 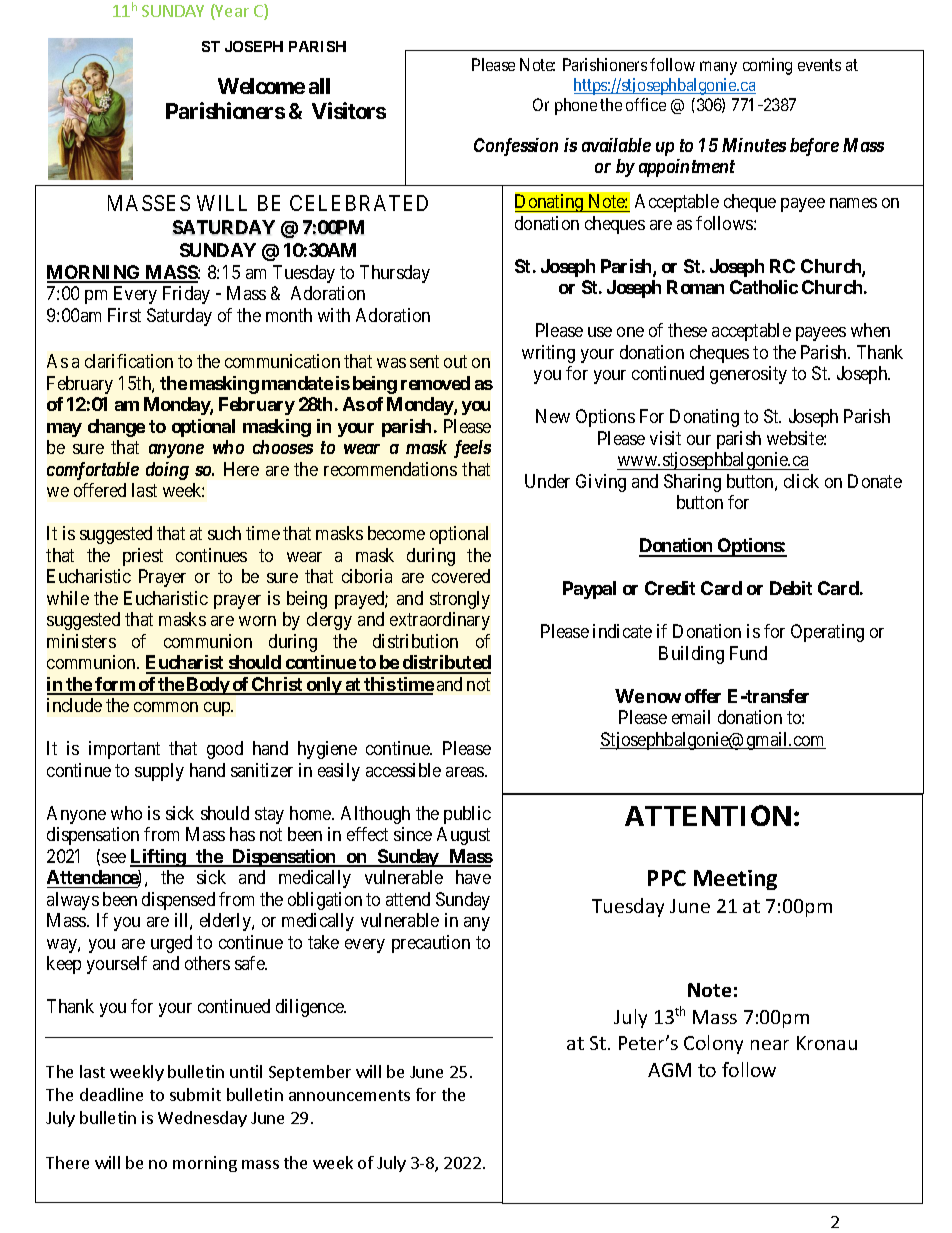 What do you see at coordinates (195, 1094) in the document?
I see `submit` at bounding box center [195, 1094].
